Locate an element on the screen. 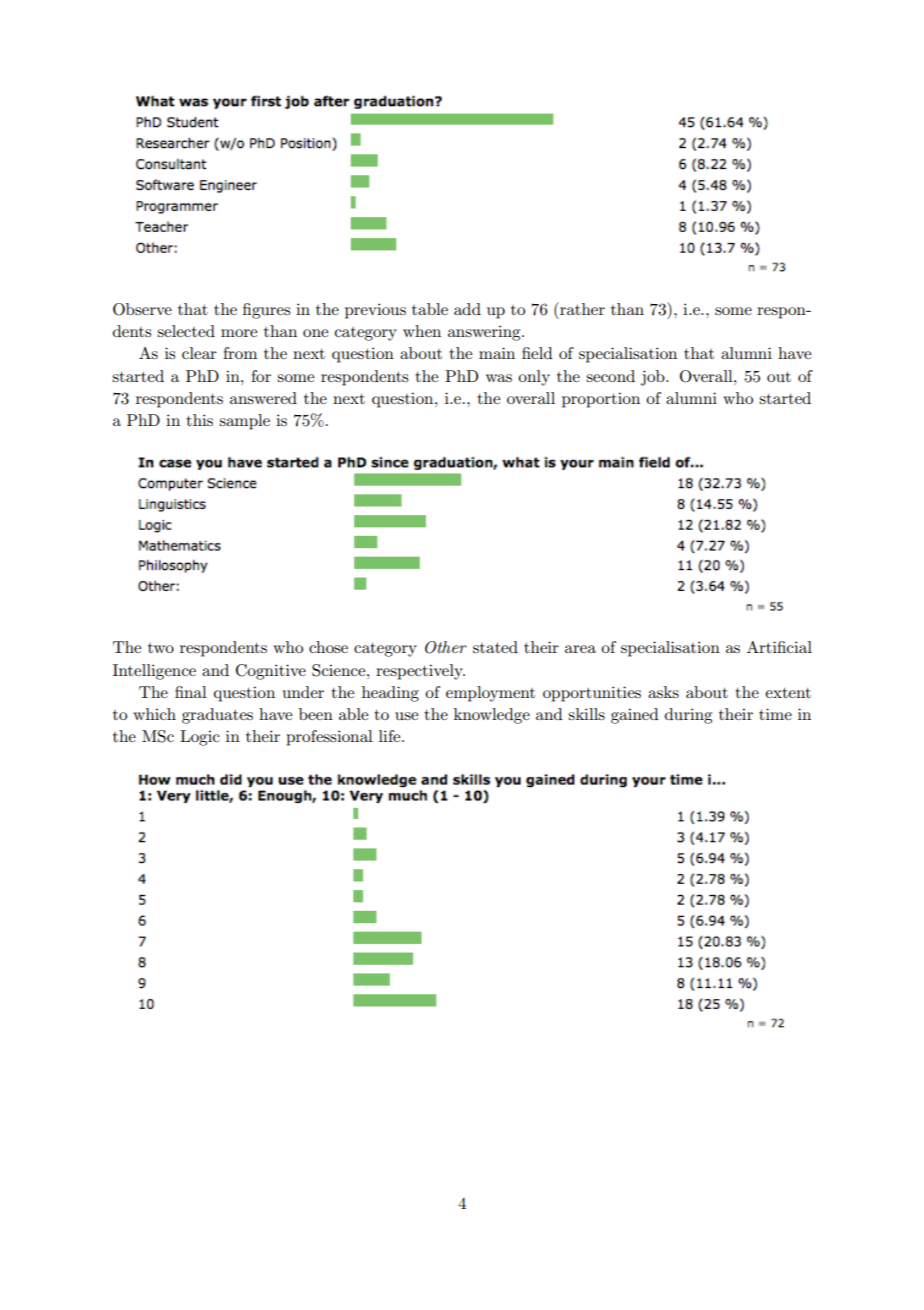 This screenshot has height=1310, width=924. sample is located at coordinates (244, 422).
